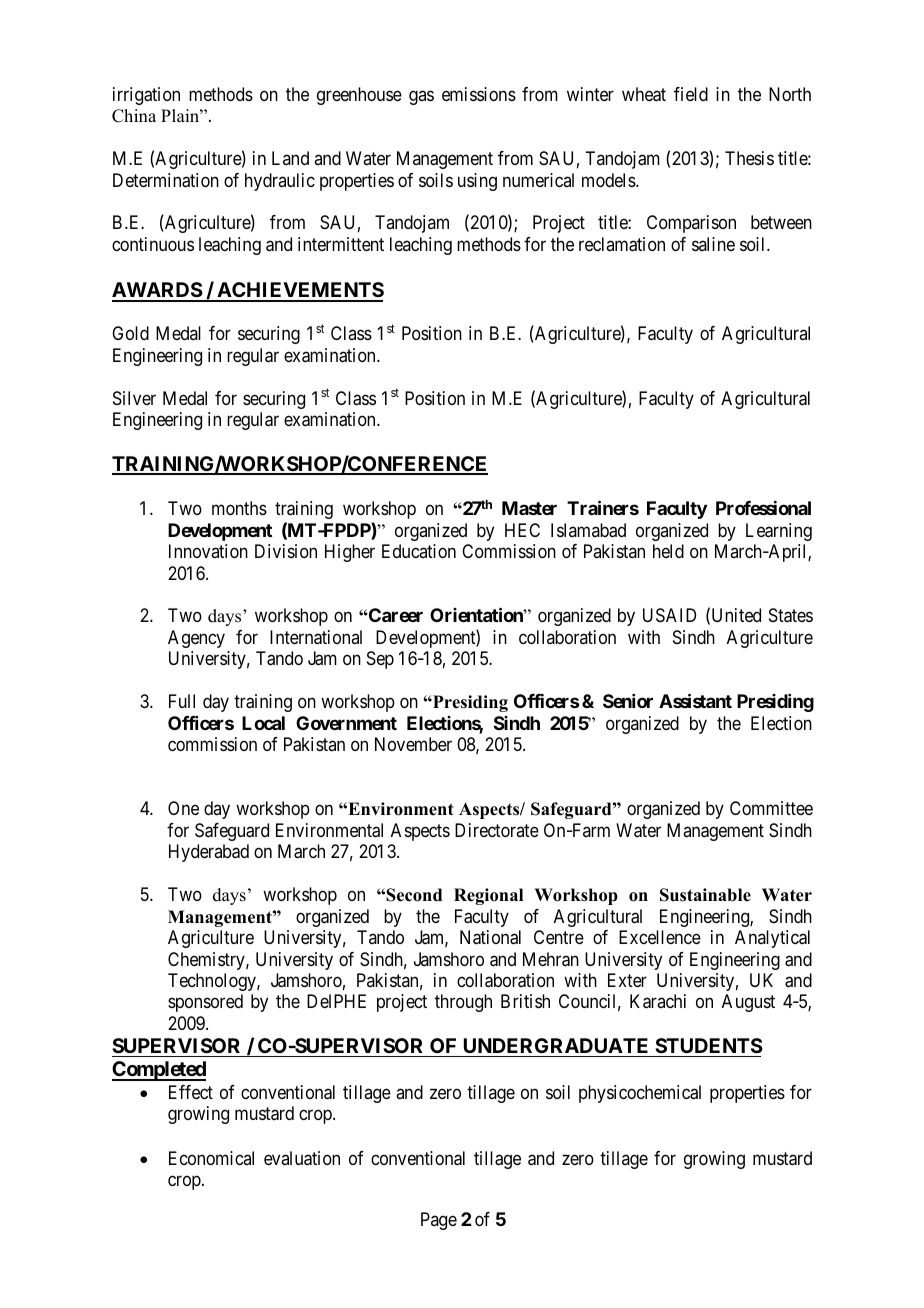  Describe the element at coordinates (146, 96) in the screenshot. I see `irrigation` at that location.
